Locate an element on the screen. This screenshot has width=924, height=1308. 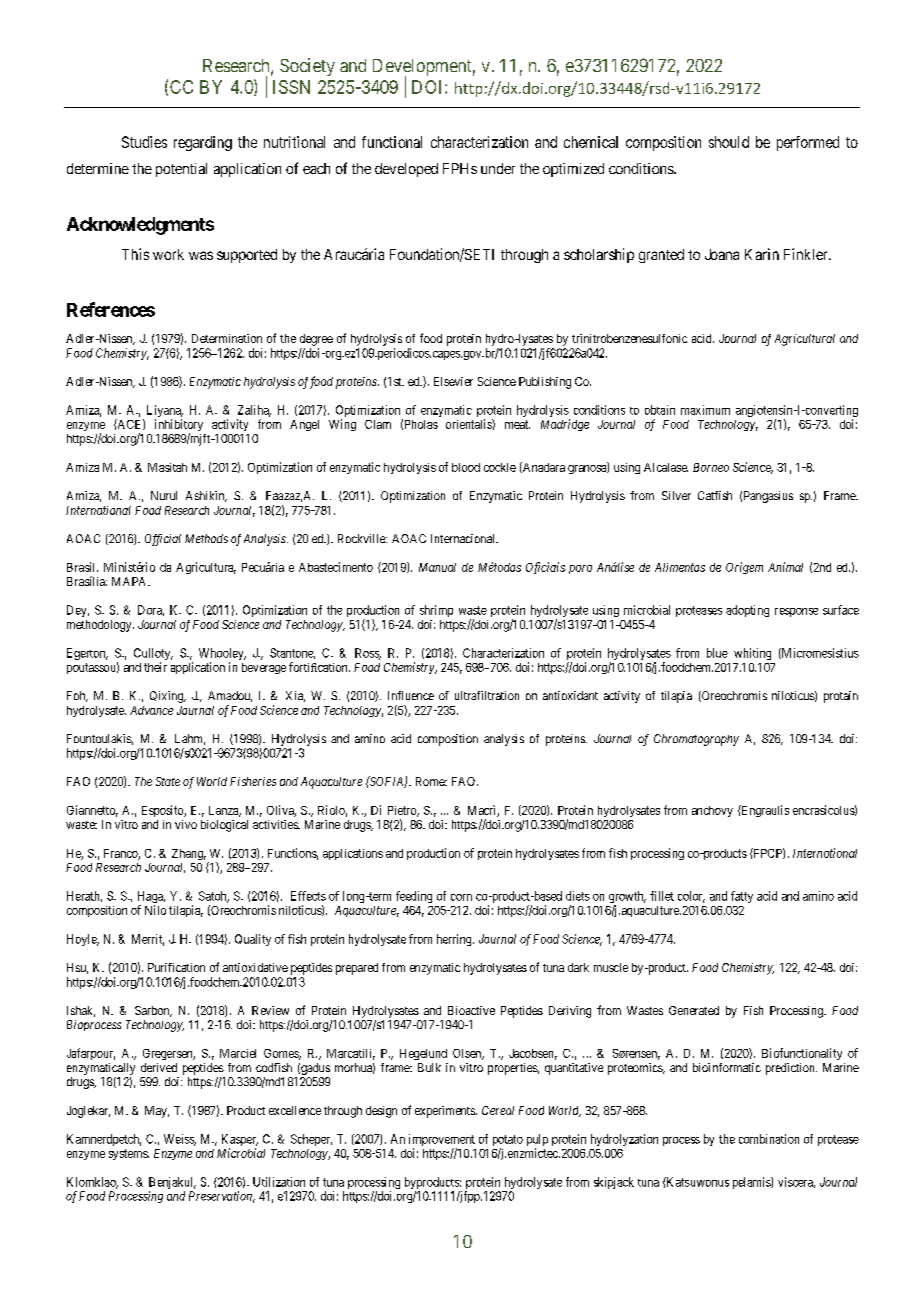
under is located at coordinates (498, 168).
